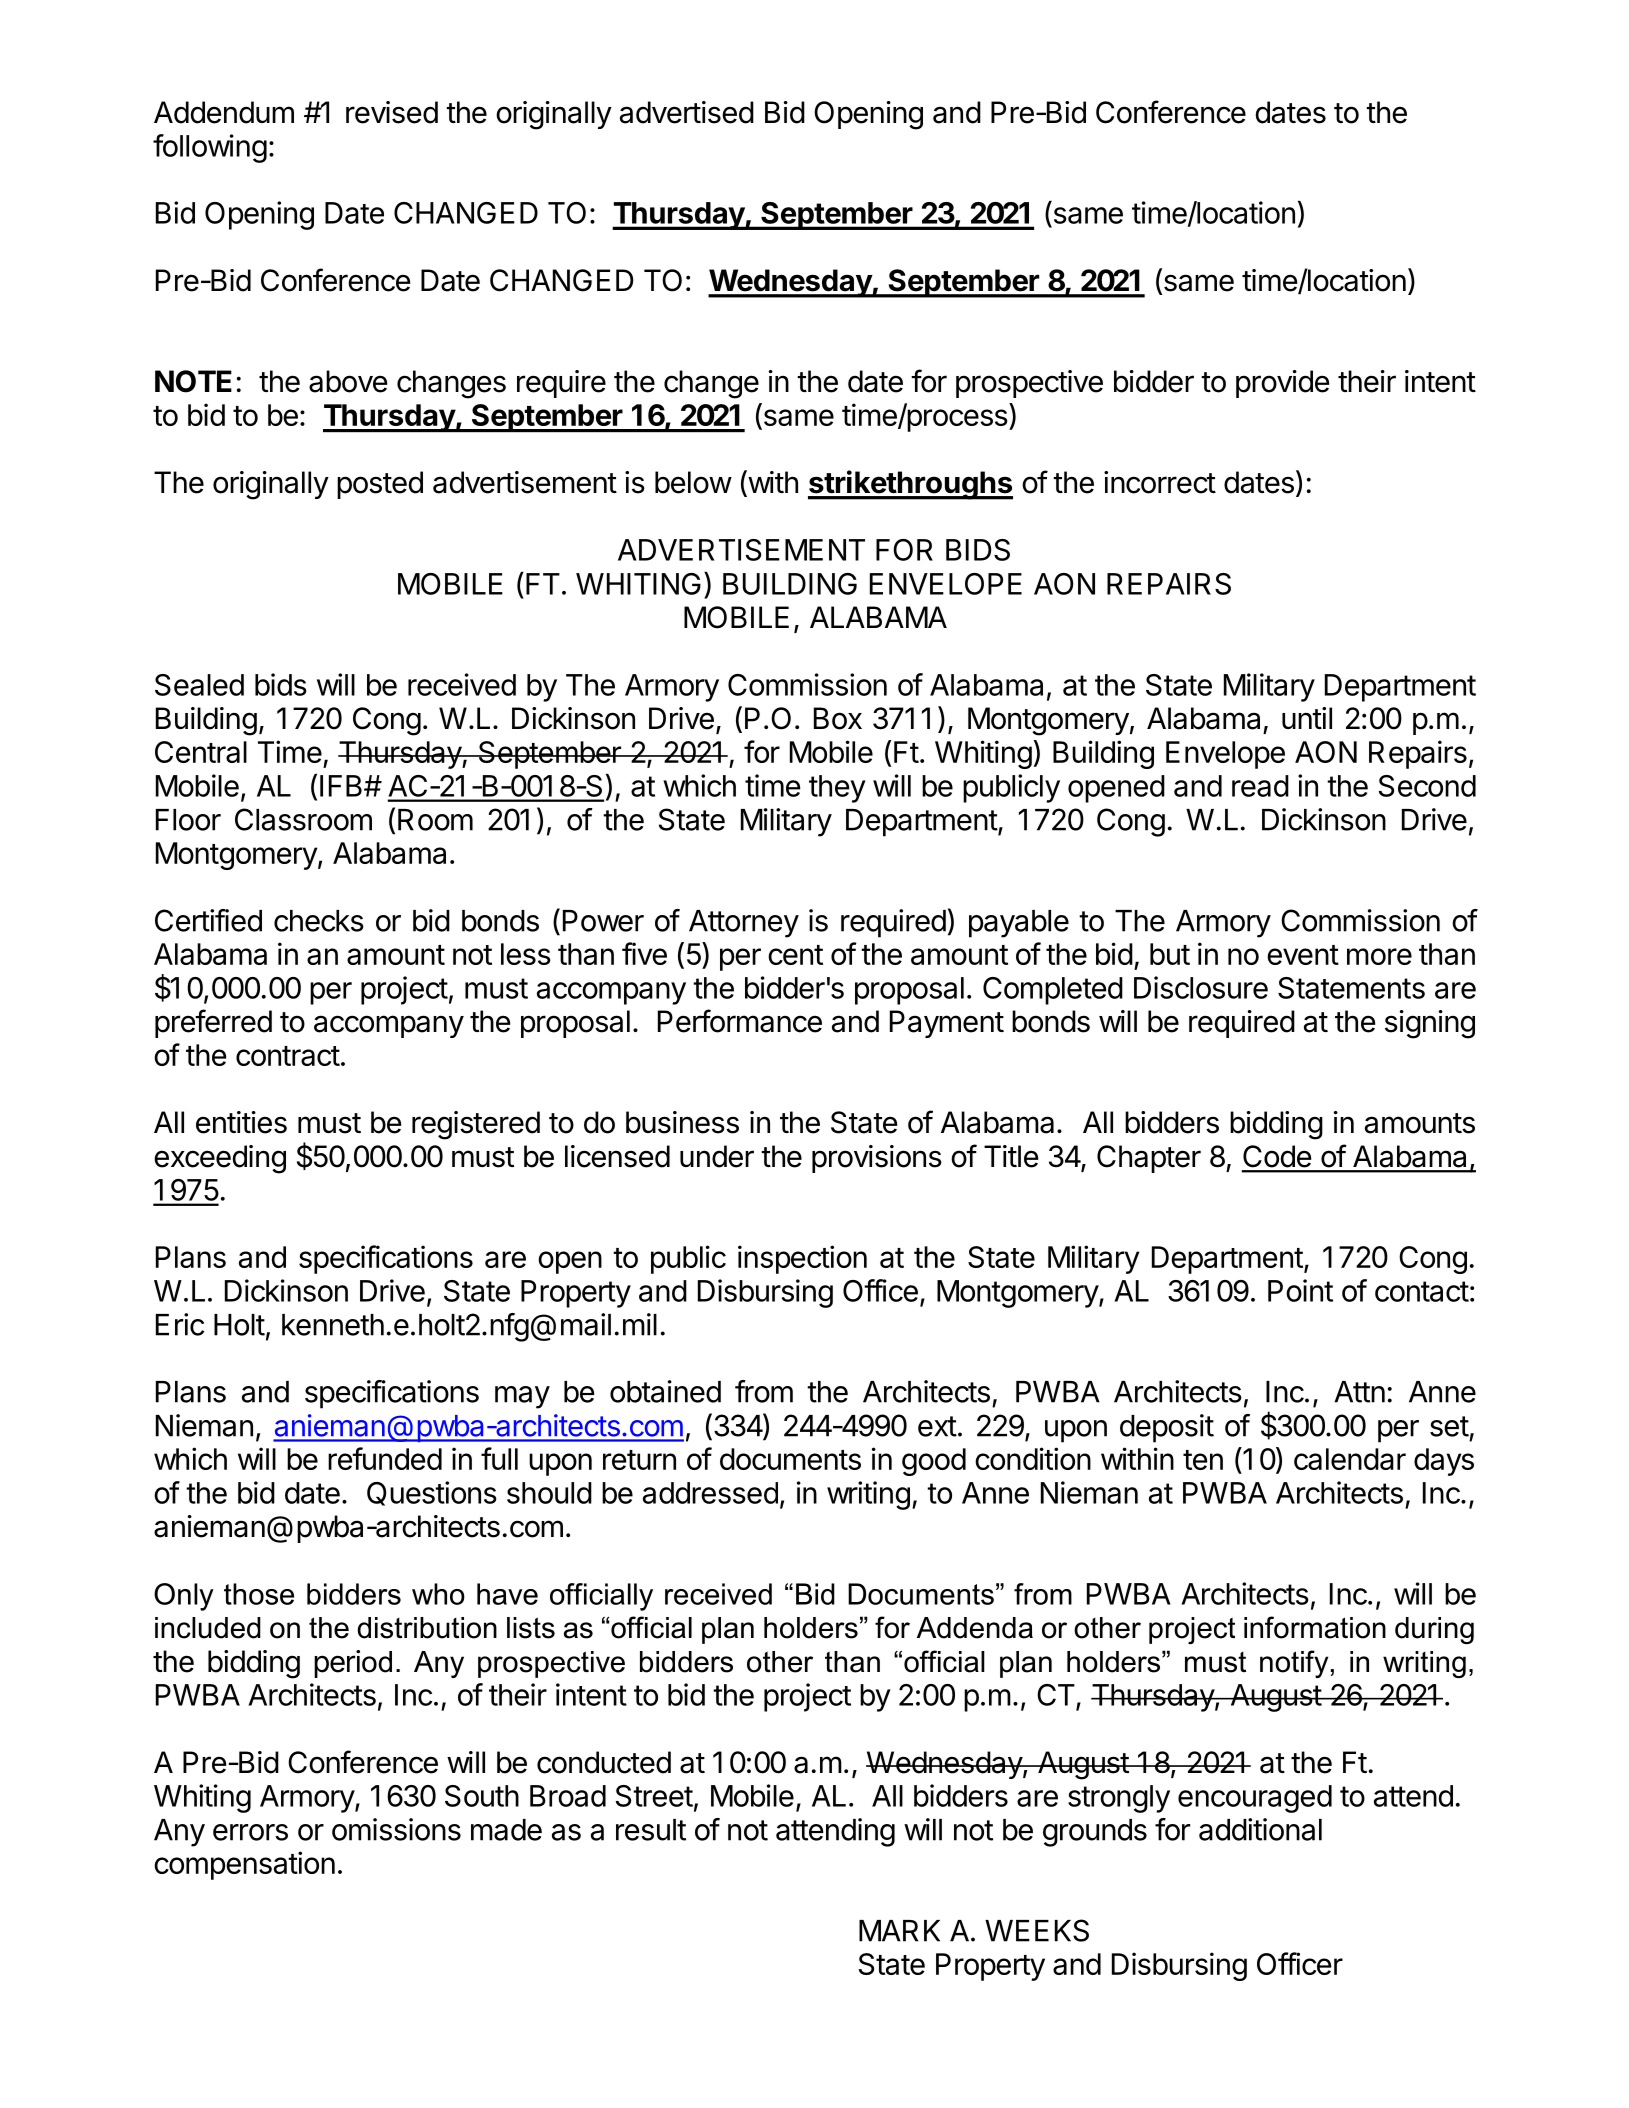  I want to click on revised, so click(392, 112).
